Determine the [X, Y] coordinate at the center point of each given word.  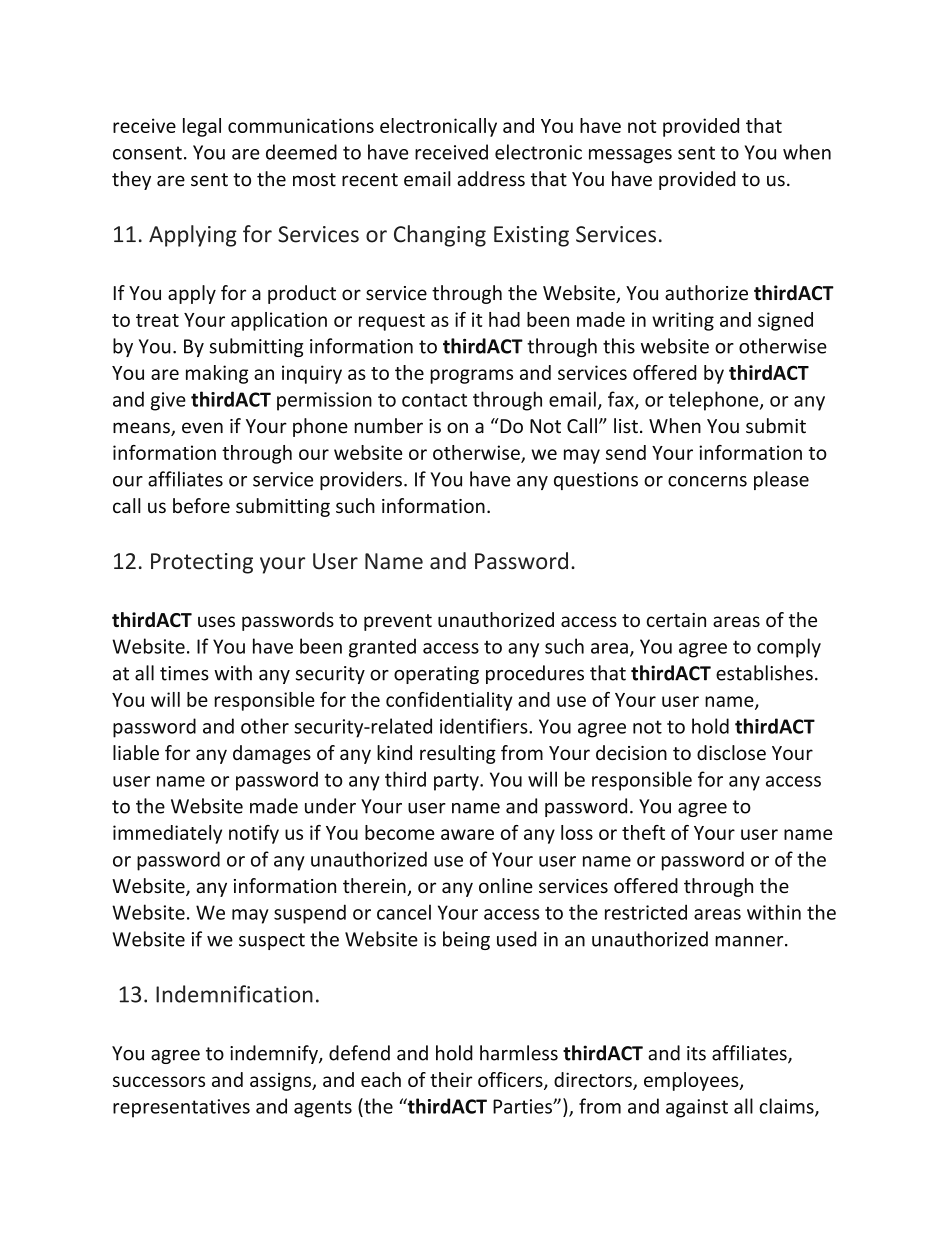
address [491, 179]
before [201, 506]
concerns [707, 481]
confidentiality [449, 701]
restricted [646, 912]
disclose [731, 752]
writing [683, 321]
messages [630, 156]
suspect [272, 941]
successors [159, 1081]
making [217, 374]
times [184, 673]
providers [361, 480]
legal [202, 127]
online [506, 886]
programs [471, 376]
